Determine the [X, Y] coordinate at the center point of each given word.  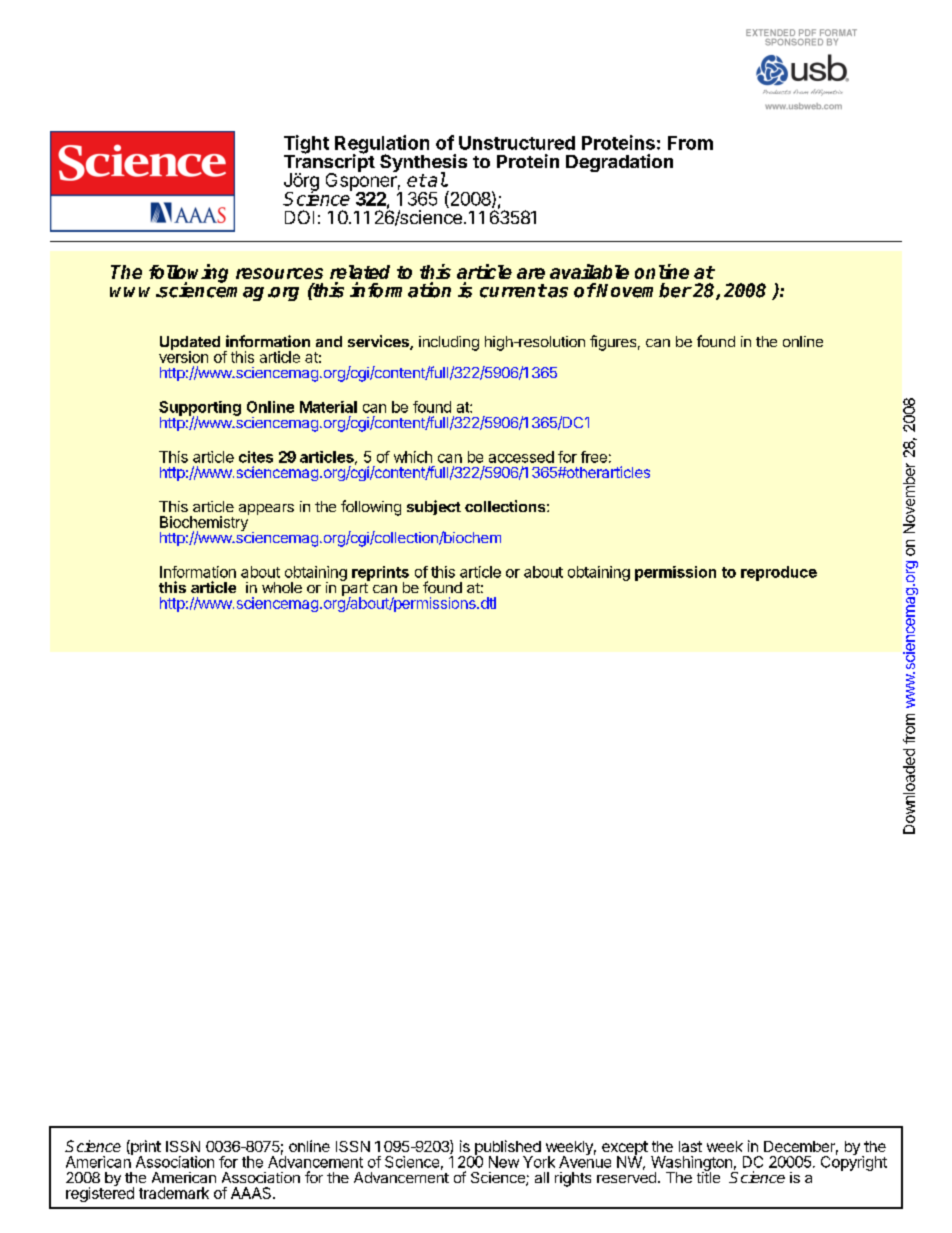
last [690, 1146]
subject [434, 507]
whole [282, 587]
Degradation [619, 163]
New [504, 1162]
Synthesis [423, 164]
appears [266, 509]
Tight [306, 145]
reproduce [779, 573]
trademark [174, 1193]
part [355, 589]
